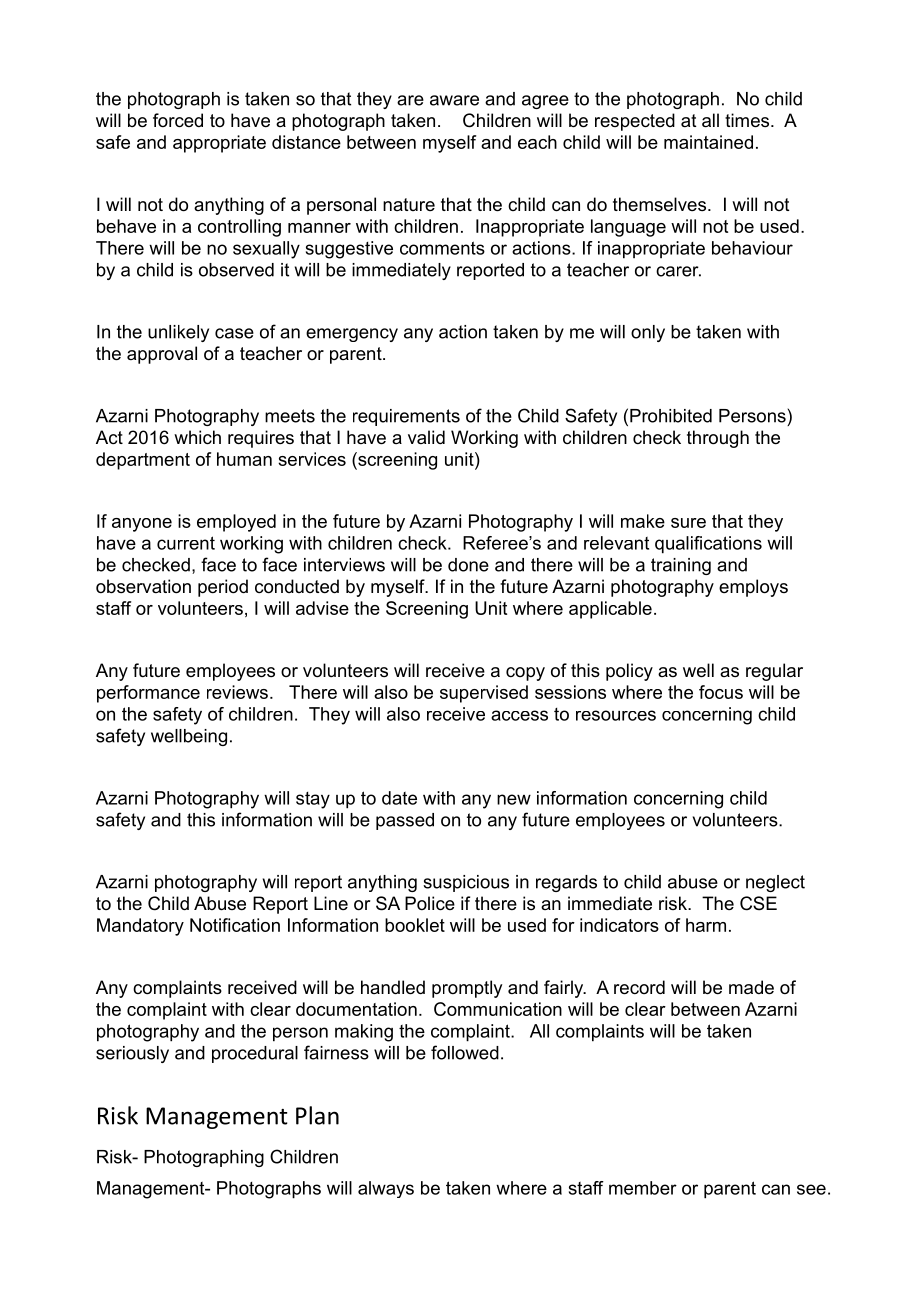 This screenshot has height=1308, width=924. What do you see at coordinates (708, 142) in the screenshot?
I see `maintained` at bounding box center [708, 142].
